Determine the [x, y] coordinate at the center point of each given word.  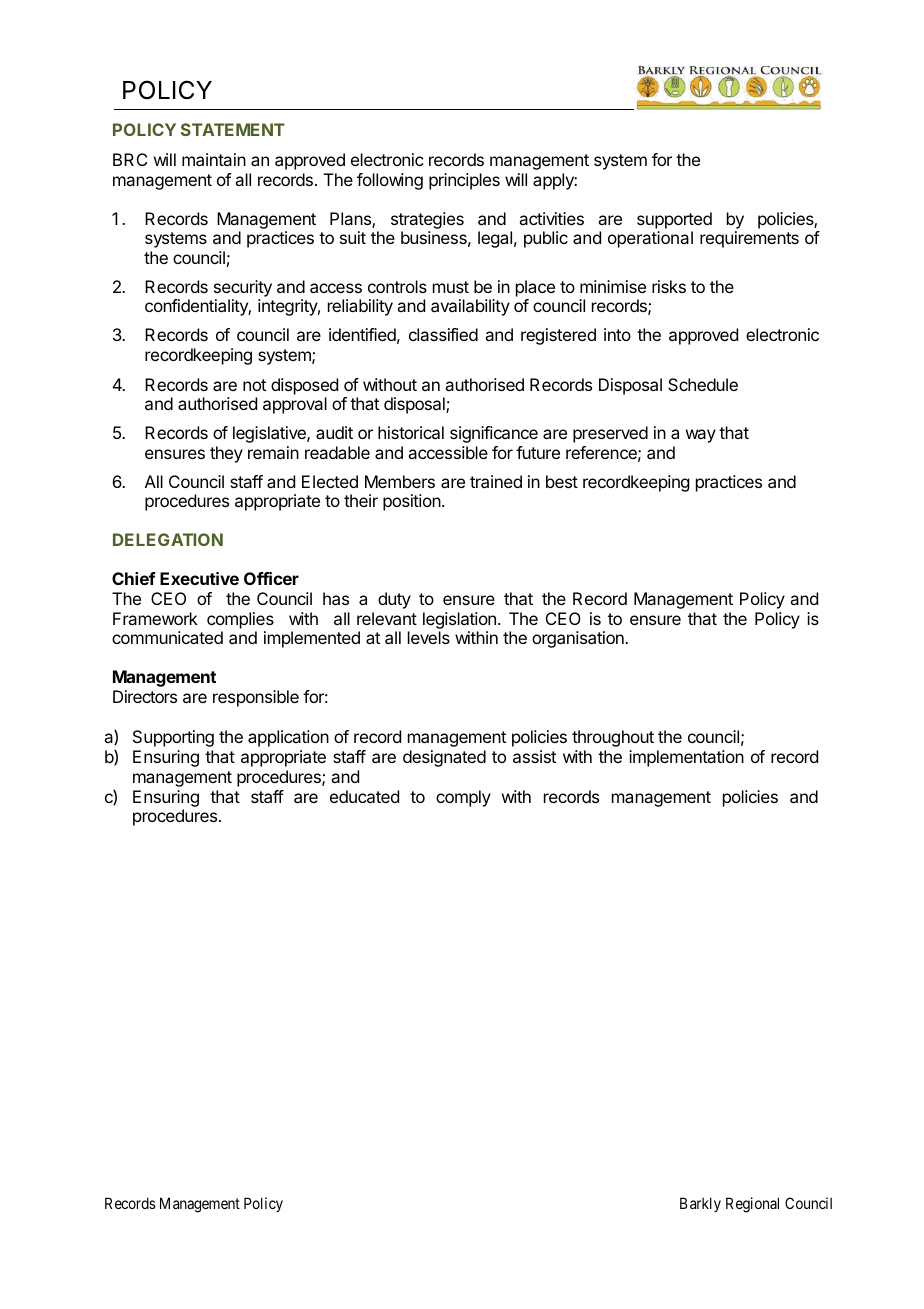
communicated [167, 637]
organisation [579, 639]
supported [674, 220]
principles [464, 181]
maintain [214, 159]
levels [429, 637]
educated [364, 796]
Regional [752, 1205]
